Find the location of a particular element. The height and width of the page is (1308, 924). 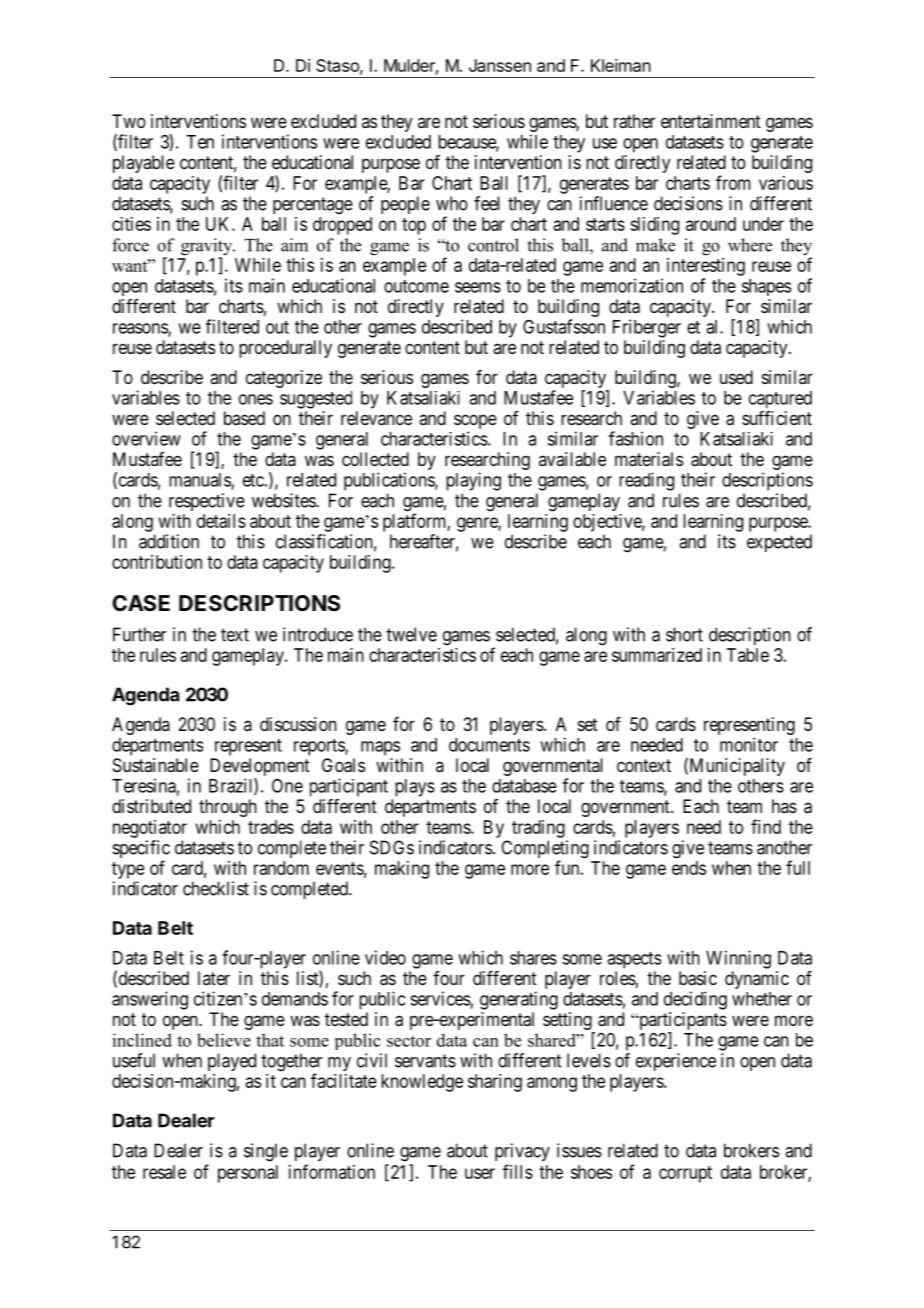

sufficient is located at coordinates (777, 418).
